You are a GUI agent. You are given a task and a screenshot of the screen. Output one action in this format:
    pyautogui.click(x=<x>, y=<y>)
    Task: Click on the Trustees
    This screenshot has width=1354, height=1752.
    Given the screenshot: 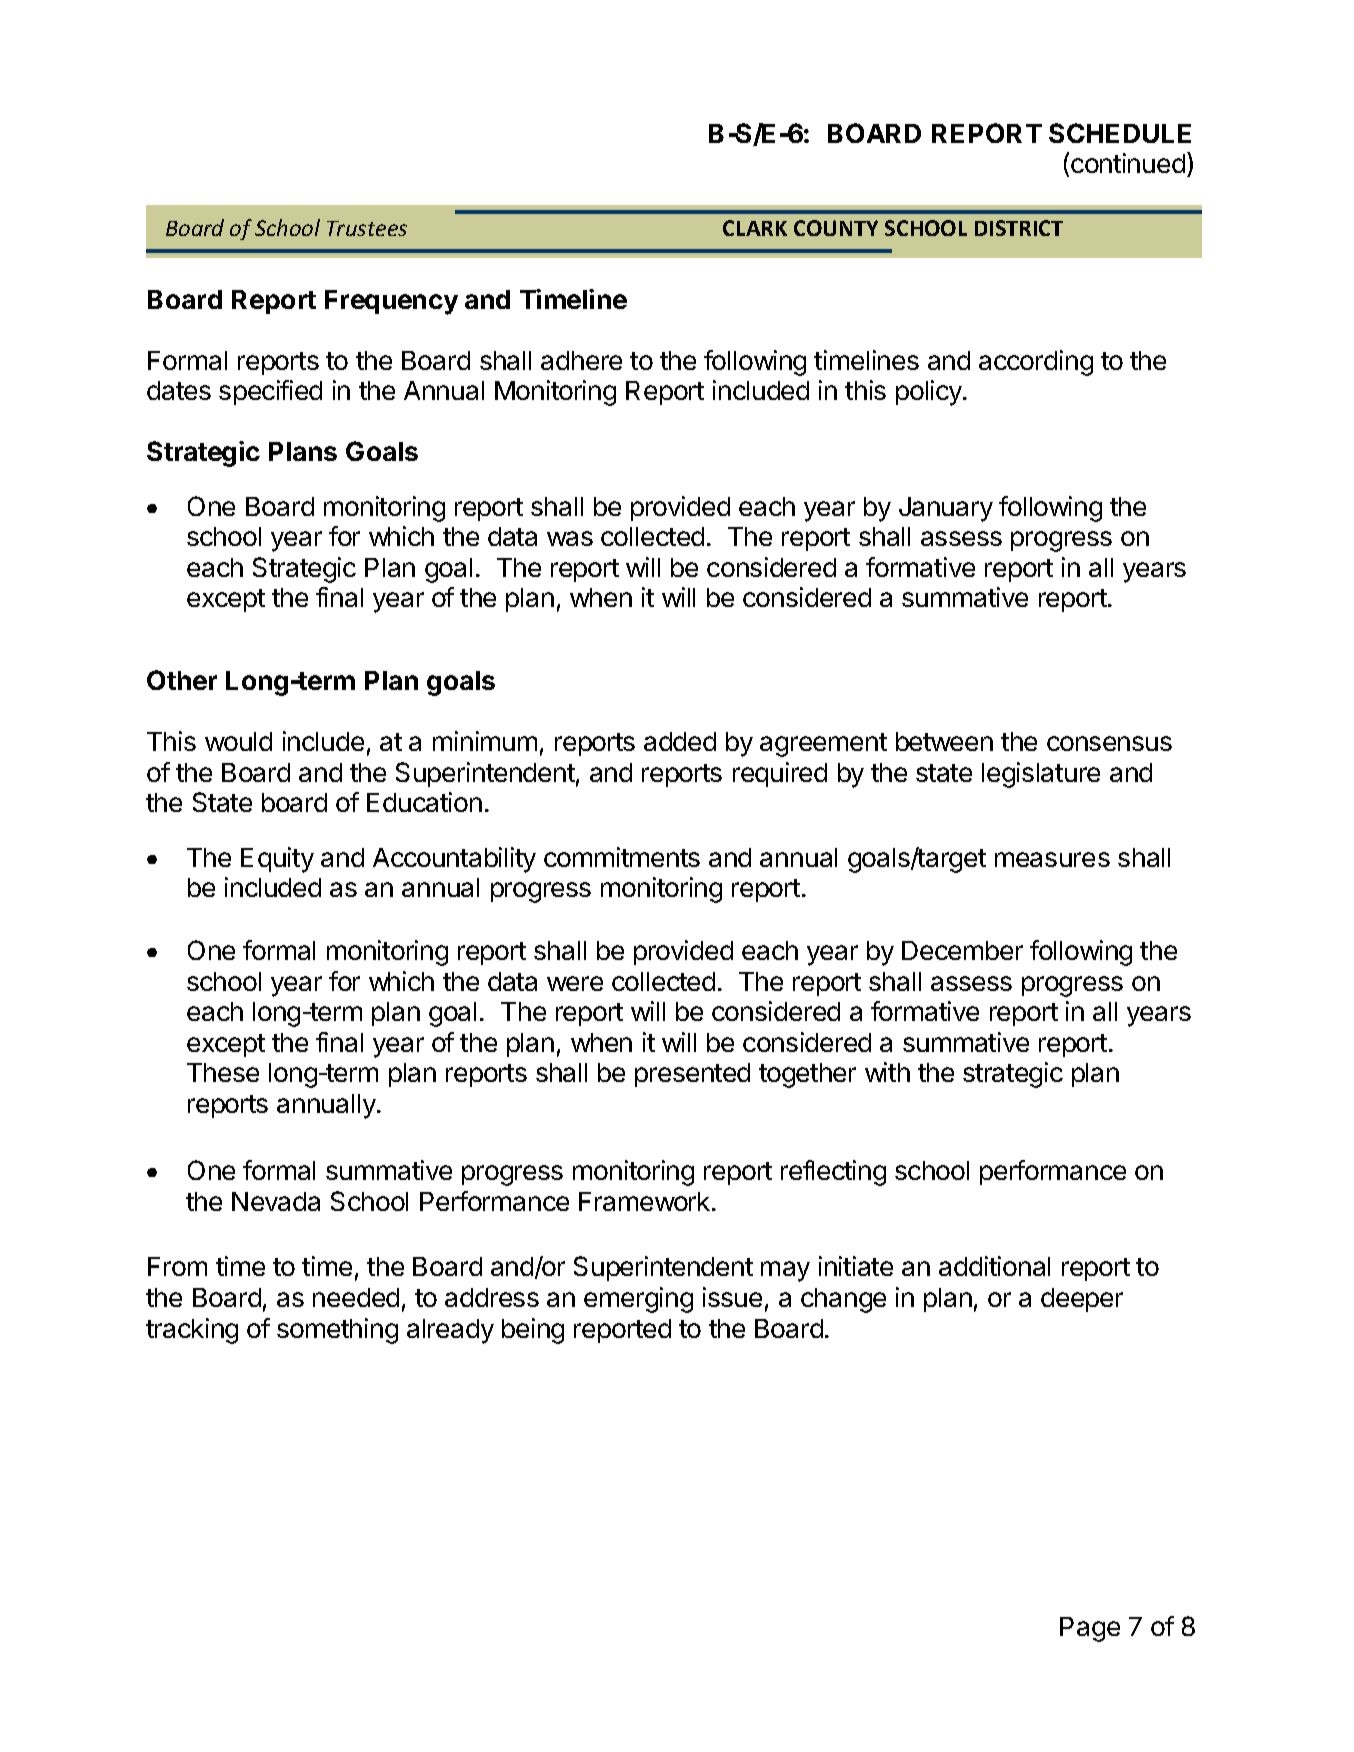 What is the action you would take?
    pyautogui.click(x=367, y=228)
